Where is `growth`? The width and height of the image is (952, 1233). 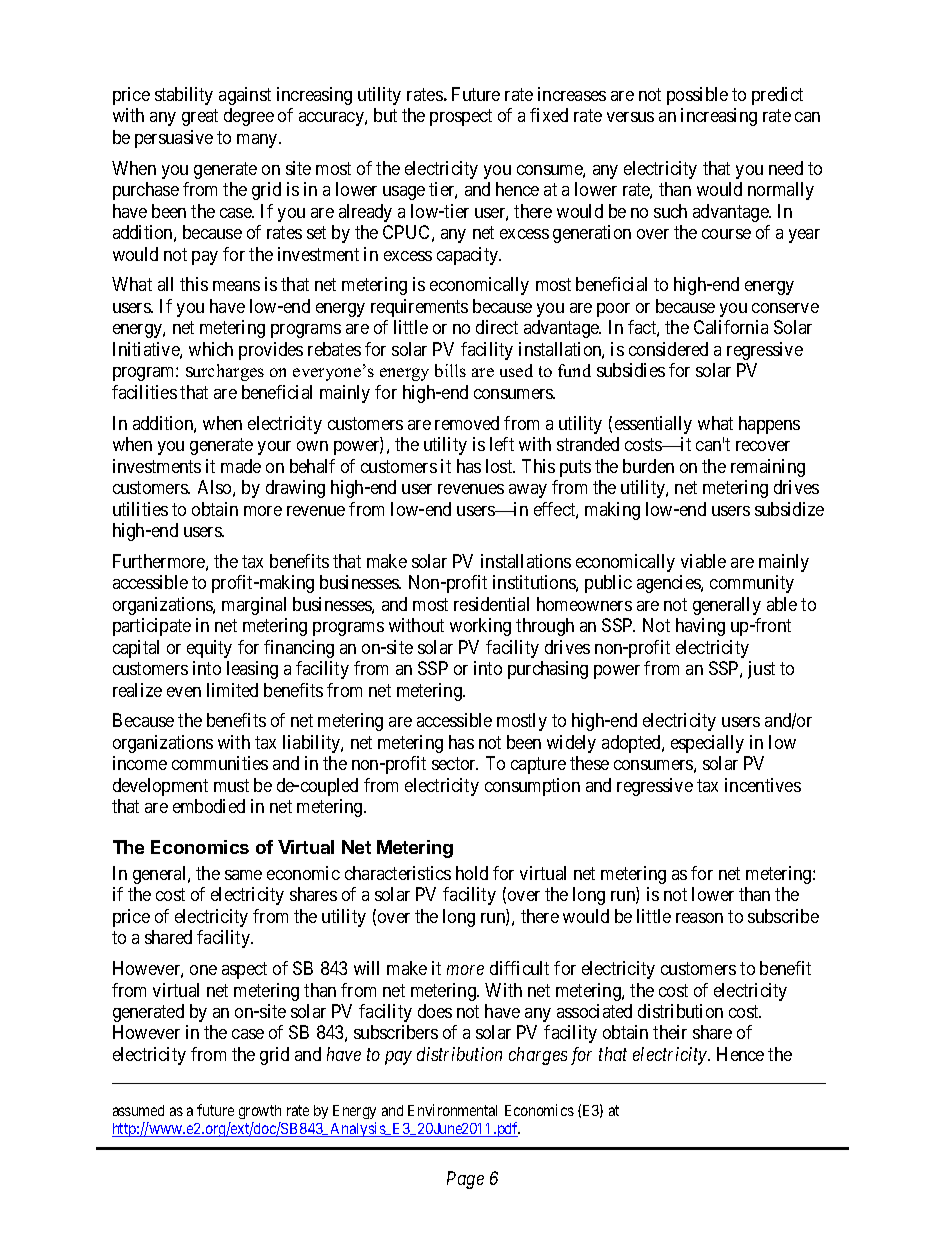
growth is located at coordinates (260, 1112).
